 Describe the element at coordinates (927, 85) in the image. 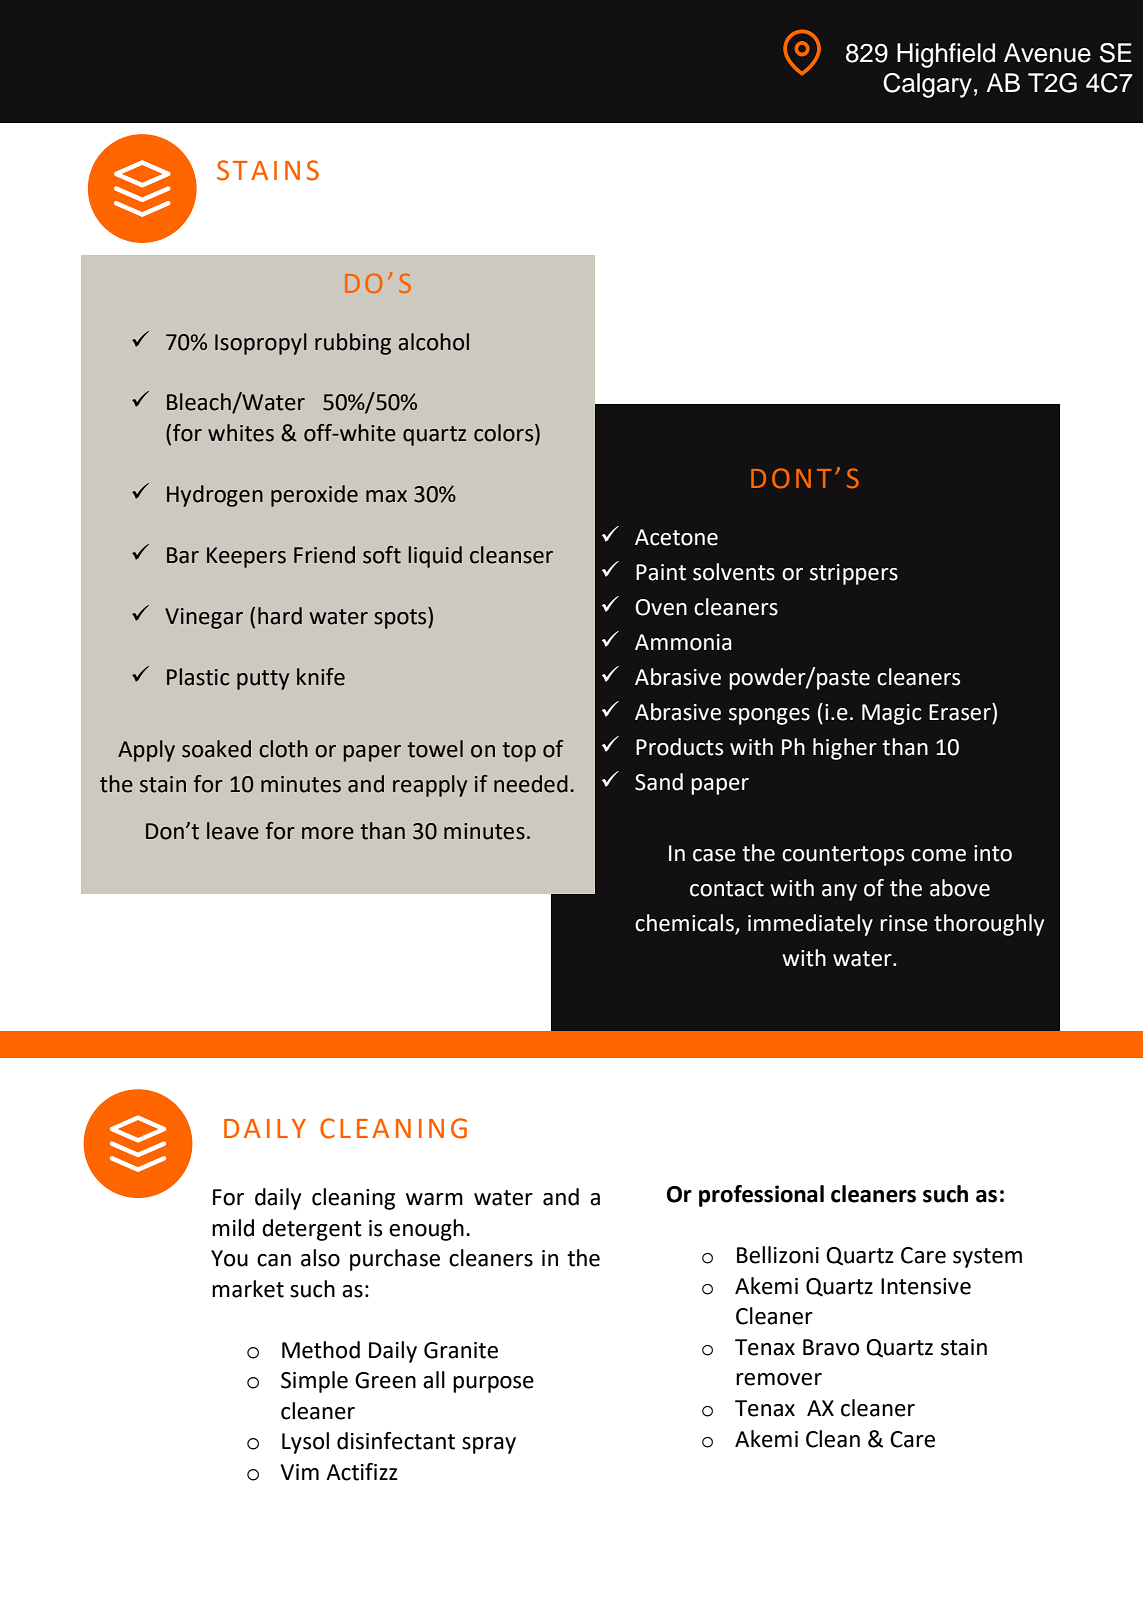

I see `Calgary` at that location.
